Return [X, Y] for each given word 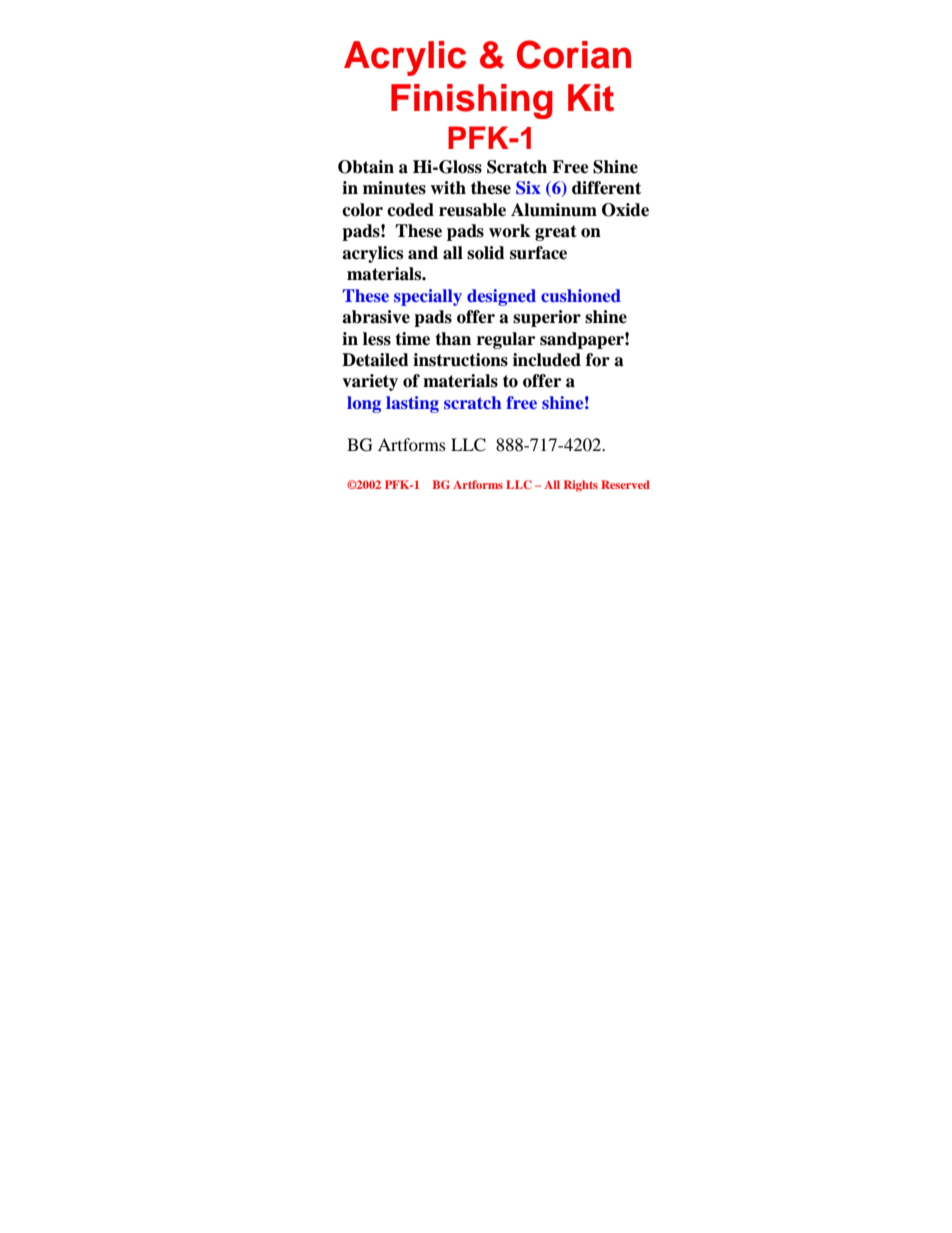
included [547, 360]
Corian [574, 54]
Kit [591, 97]
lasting [412, 404]
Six [528, 188]
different [606, 188]
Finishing [472, 101]
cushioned [581, 295]
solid [486, 253]
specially [428, 297]
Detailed [375, 360]
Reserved [625, 484]
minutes [394, 188]
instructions [460, 360]
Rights [581, 486]
